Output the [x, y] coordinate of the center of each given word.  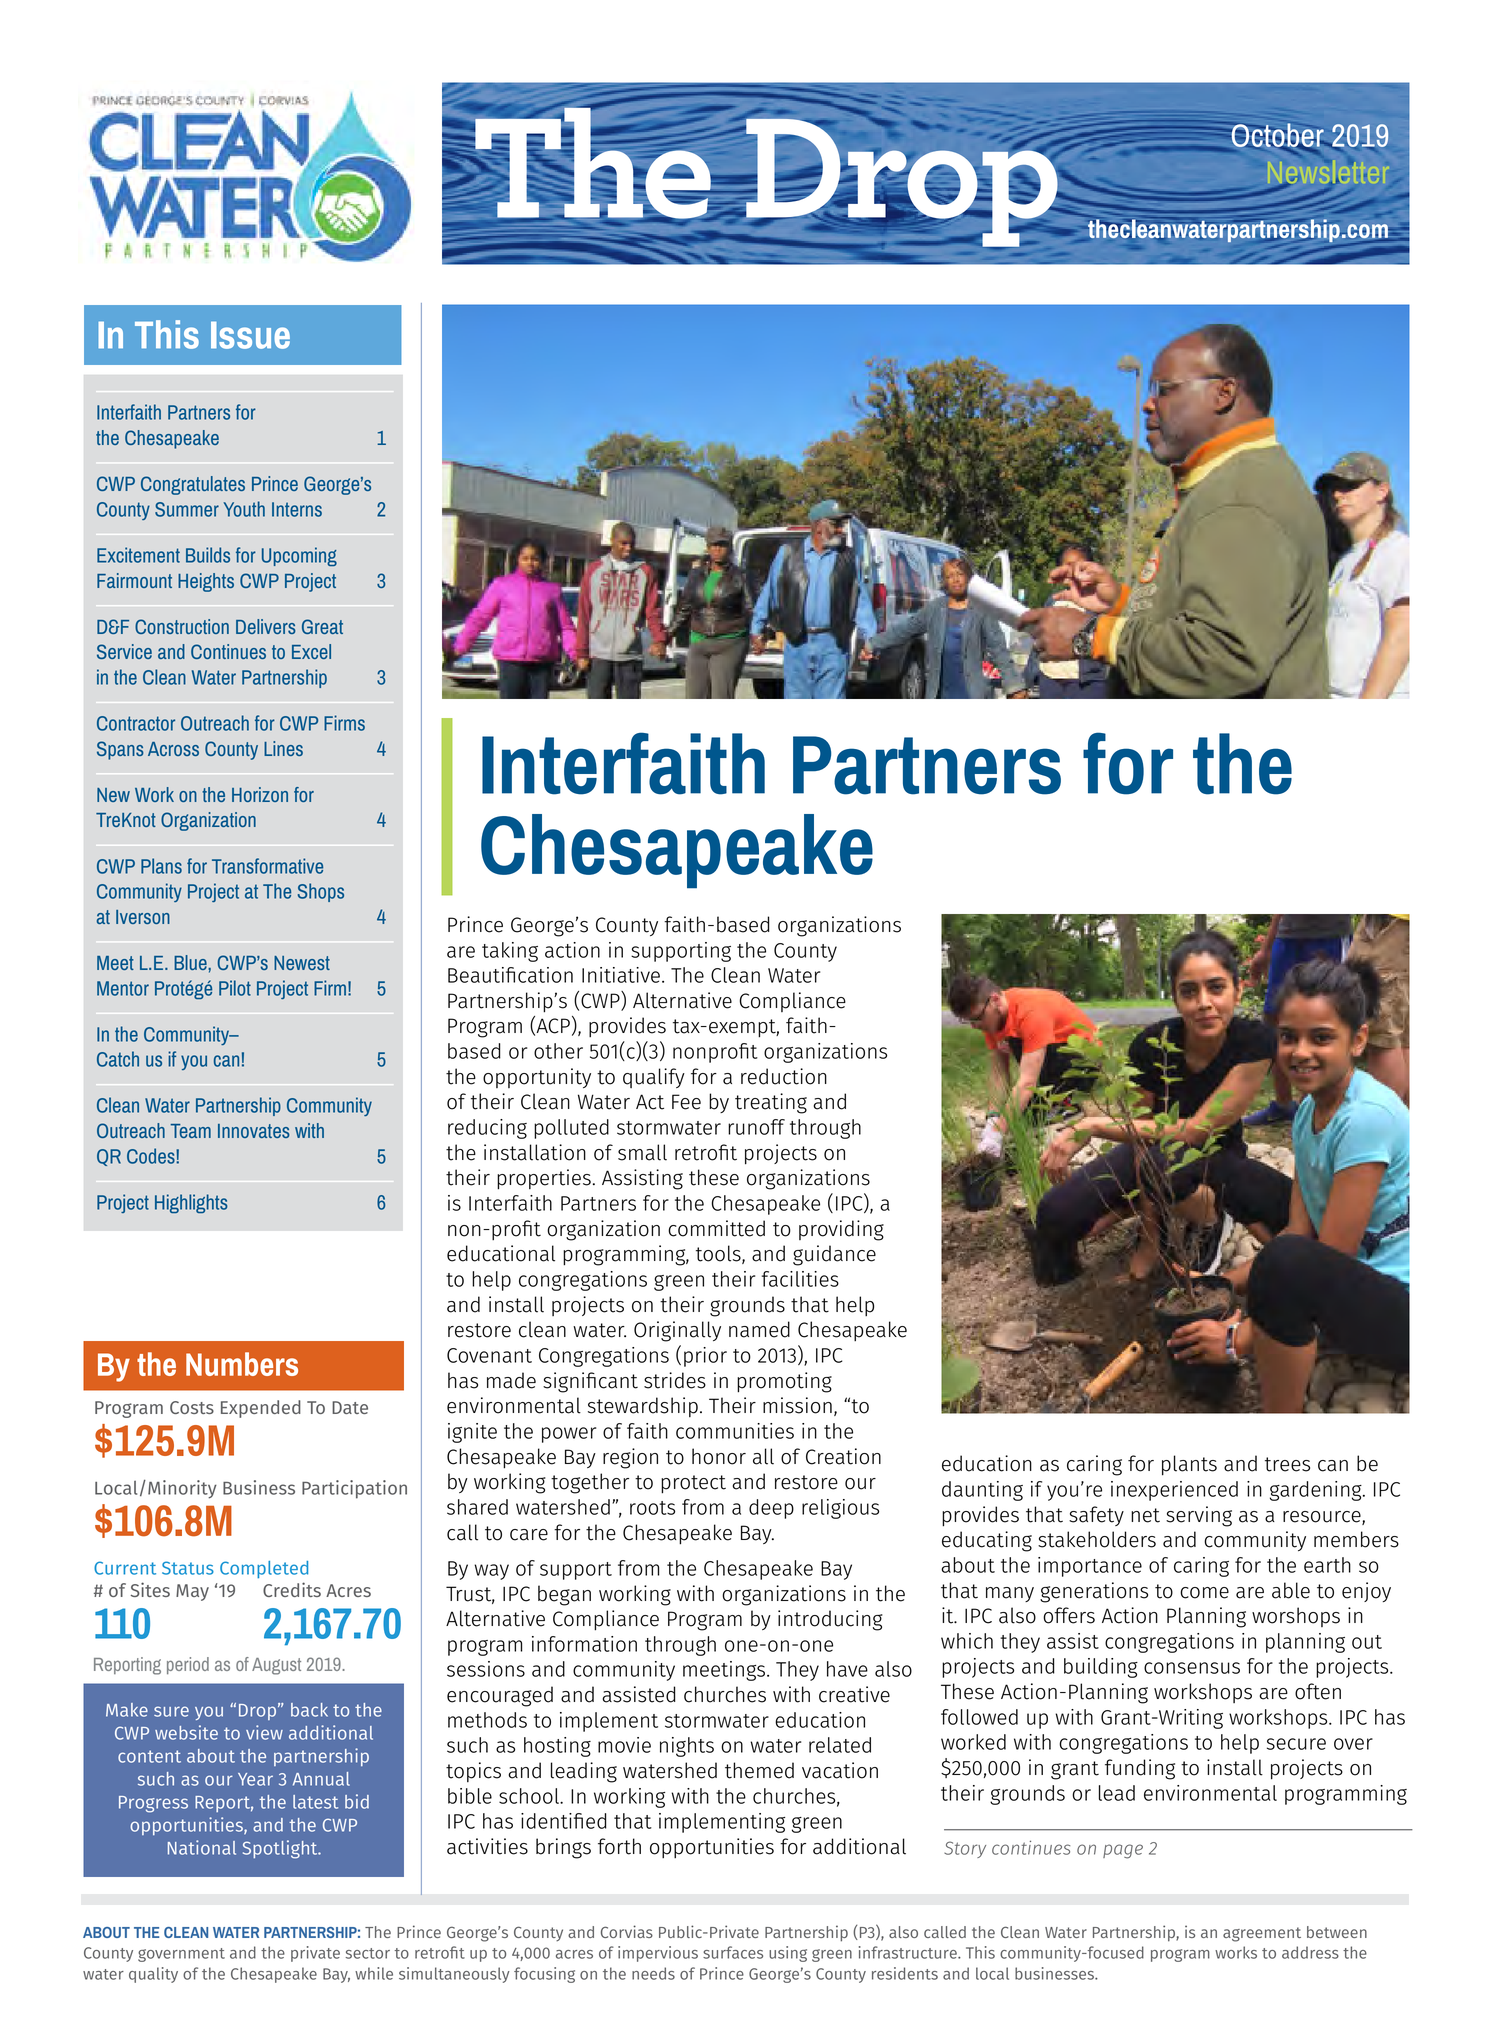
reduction [784, 1076]
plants [1189, 1465]
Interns [297, 509]
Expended [261, 1409]
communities [735, 1431]
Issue [250, 335]
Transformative [267, 866]
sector [368, 1953]
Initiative [621, 975]
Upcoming [299, 556]
